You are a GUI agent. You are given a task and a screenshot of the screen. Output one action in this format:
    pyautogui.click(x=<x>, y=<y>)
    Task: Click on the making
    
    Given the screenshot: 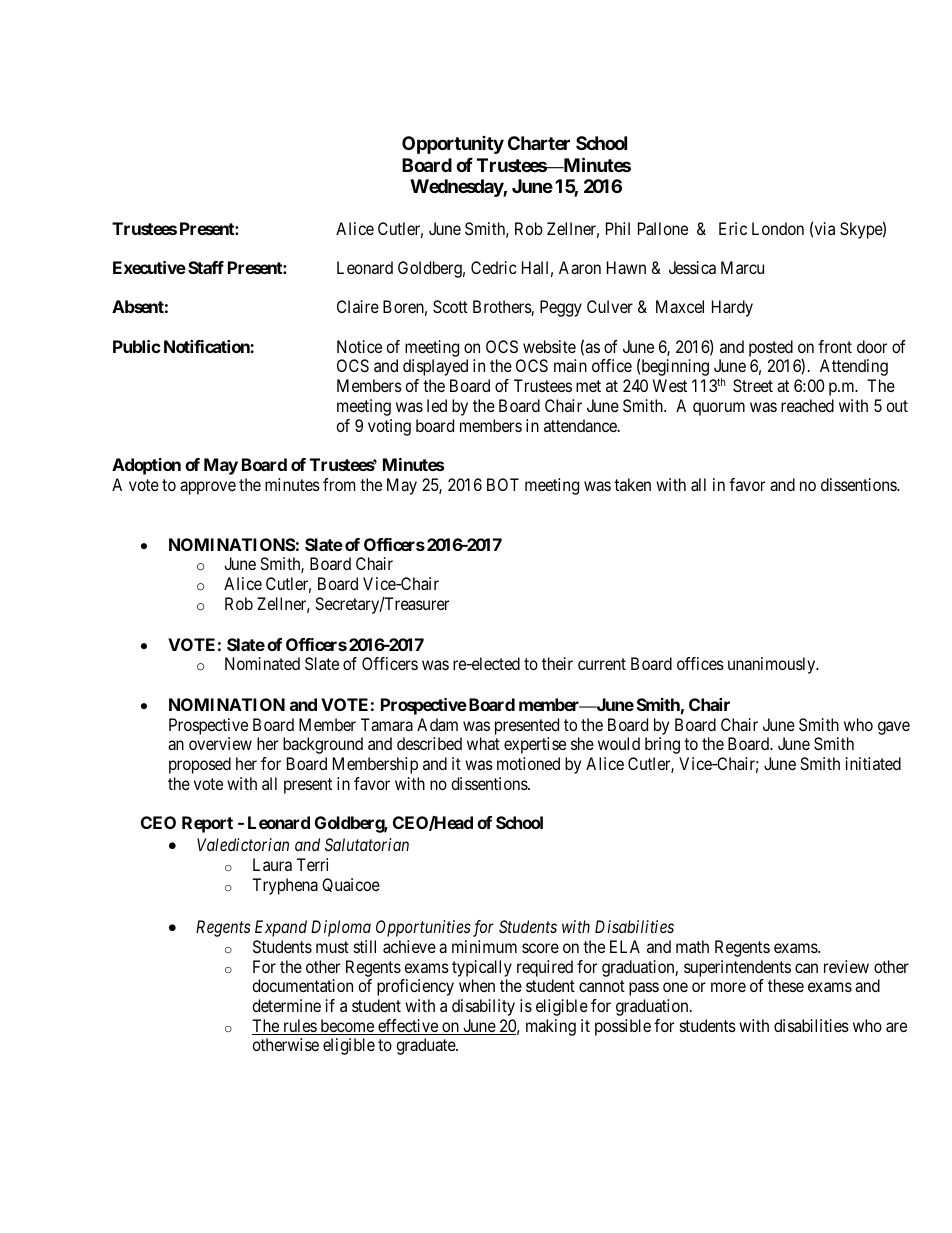 What is the action you would take?
    pyautogui.click(x=551, y=1027)
